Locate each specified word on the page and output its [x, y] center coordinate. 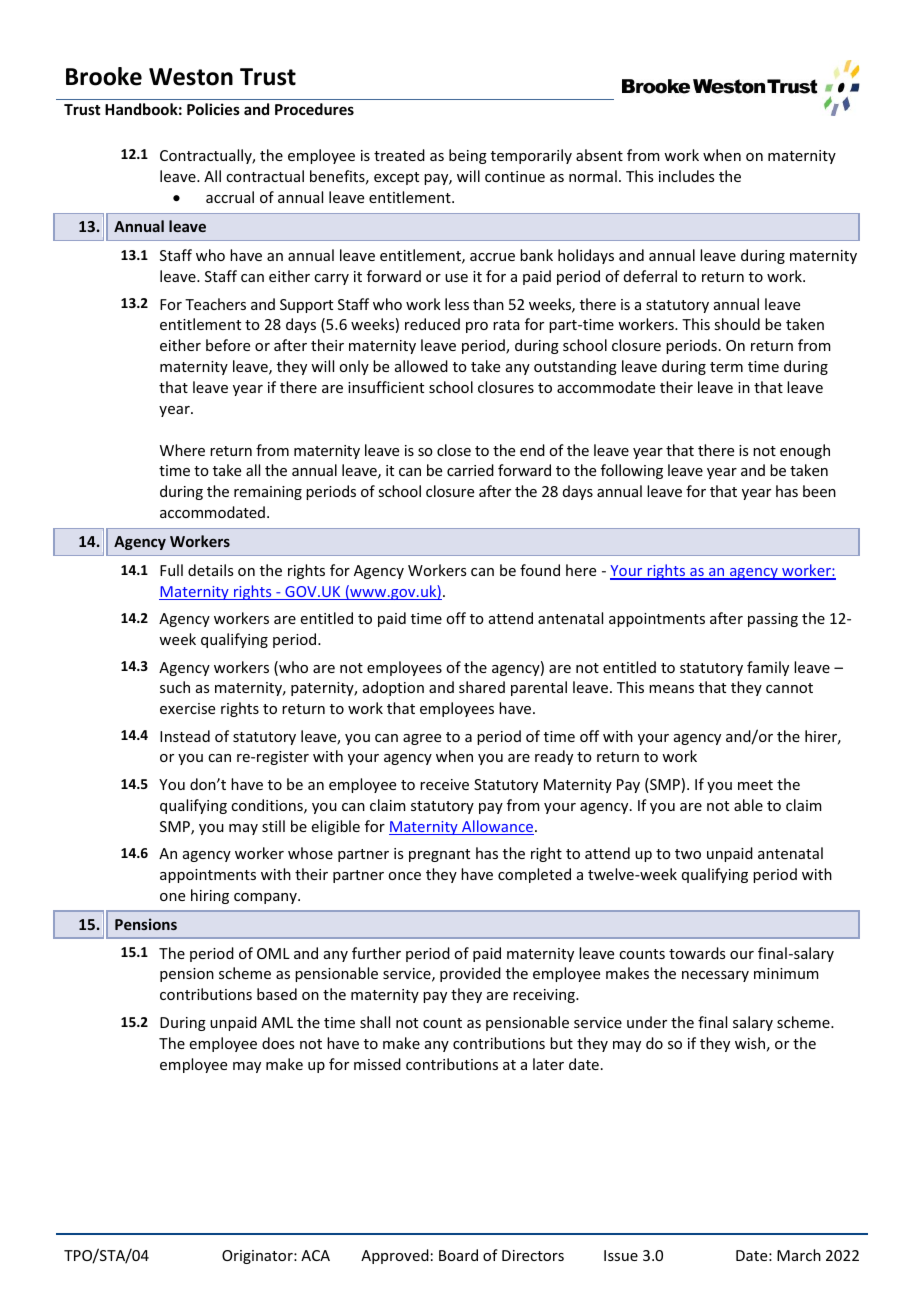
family [768, 668]
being [468, 156]
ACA [315, 1255]
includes [686, 176]
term [726, 367]
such [175, 687]
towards [697, 953]
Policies [213, 109]
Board [458, 1255]
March [799, 1255]
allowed [421, 366]
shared [482, 687]
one [172, 897]
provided [470, 974]
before [228, 345]
